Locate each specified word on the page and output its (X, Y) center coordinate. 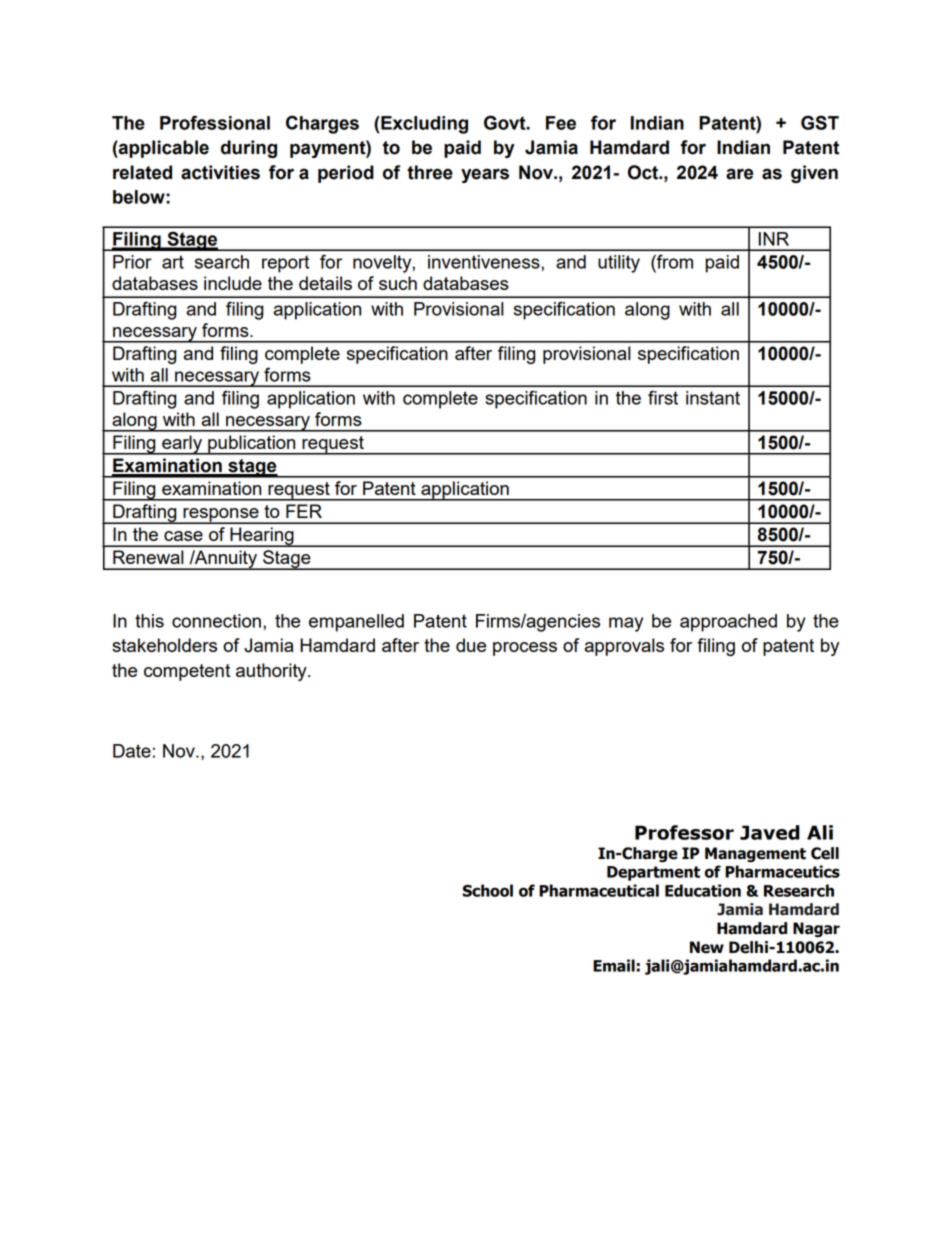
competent (187, 672)
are (739, 174)
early (182, 445)
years (485, 175)
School (488, 890)
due (471, 645)
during (249, 149)
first (663, 397)
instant (713, 398)
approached (728, 623)
